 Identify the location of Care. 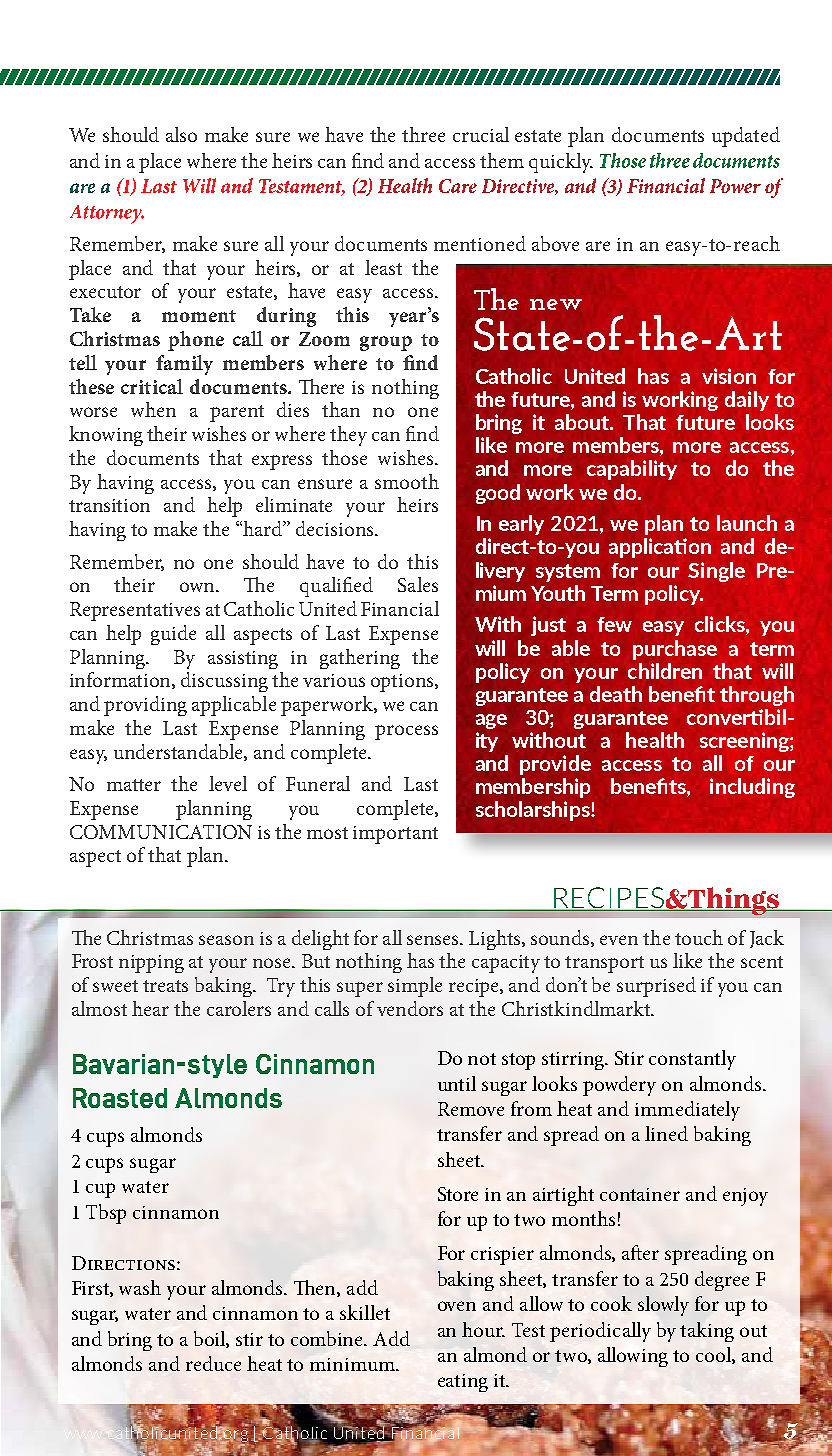
(458, 186).
